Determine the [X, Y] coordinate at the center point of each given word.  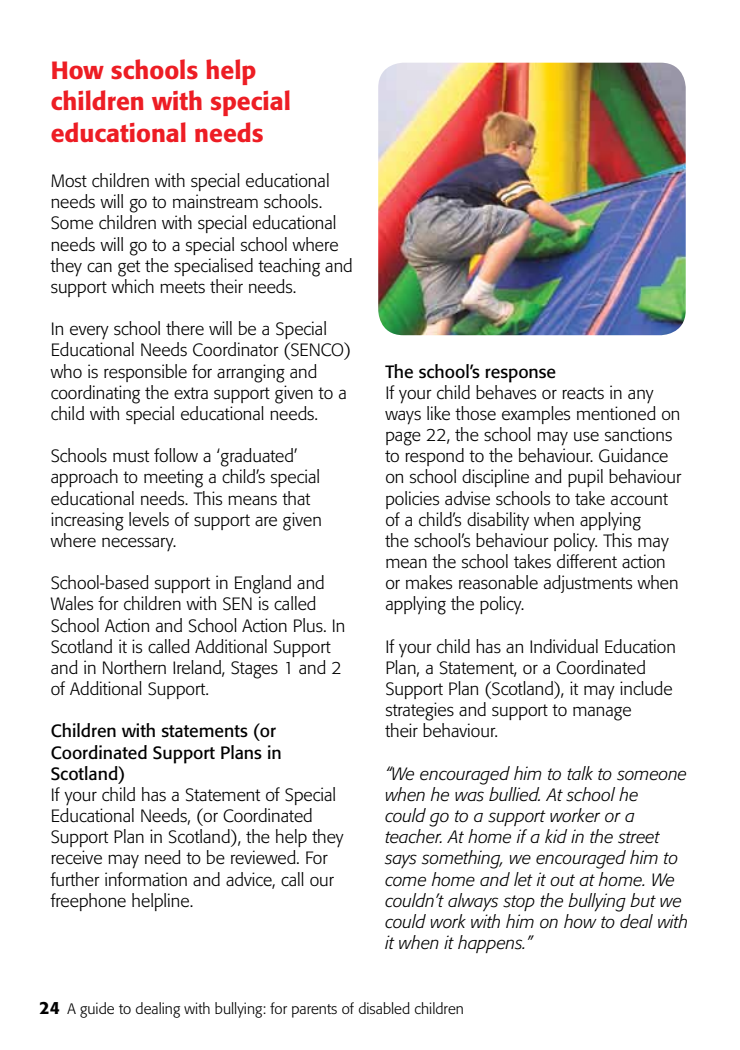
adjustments [588, 584]
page [403, 438]
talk [580, 773]
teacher [413, 836]
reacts [583, 393]
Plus [309, 625]
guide [97, 1010]
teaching [289, 267]
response [520, 375]
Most [69, 181]
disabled [384, 1008]
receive [76, 857]
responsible [145, 373]
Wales [71, 603]
